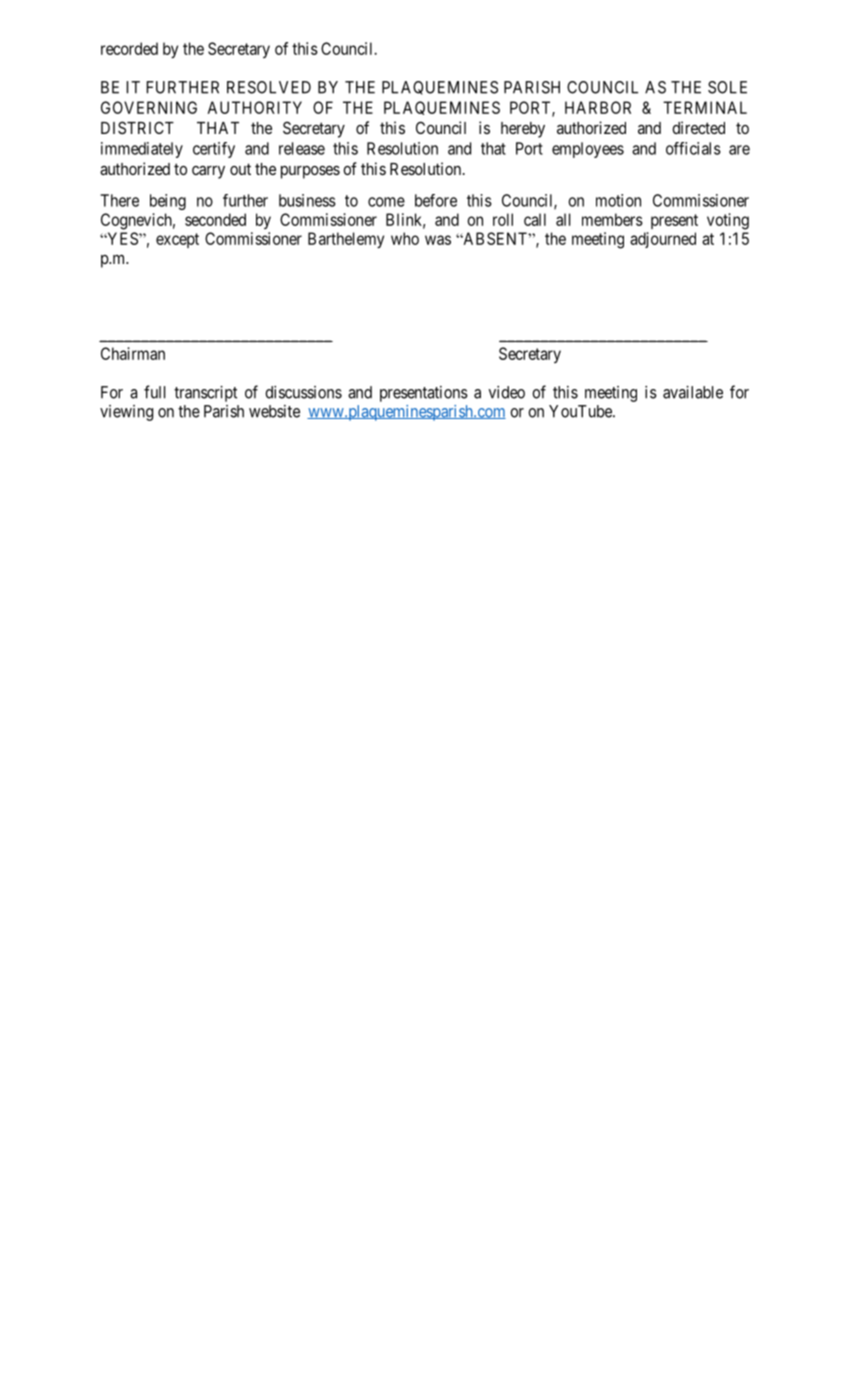  Describe the element at coordinates (438, 240) in the document. I see `was` at that location.
